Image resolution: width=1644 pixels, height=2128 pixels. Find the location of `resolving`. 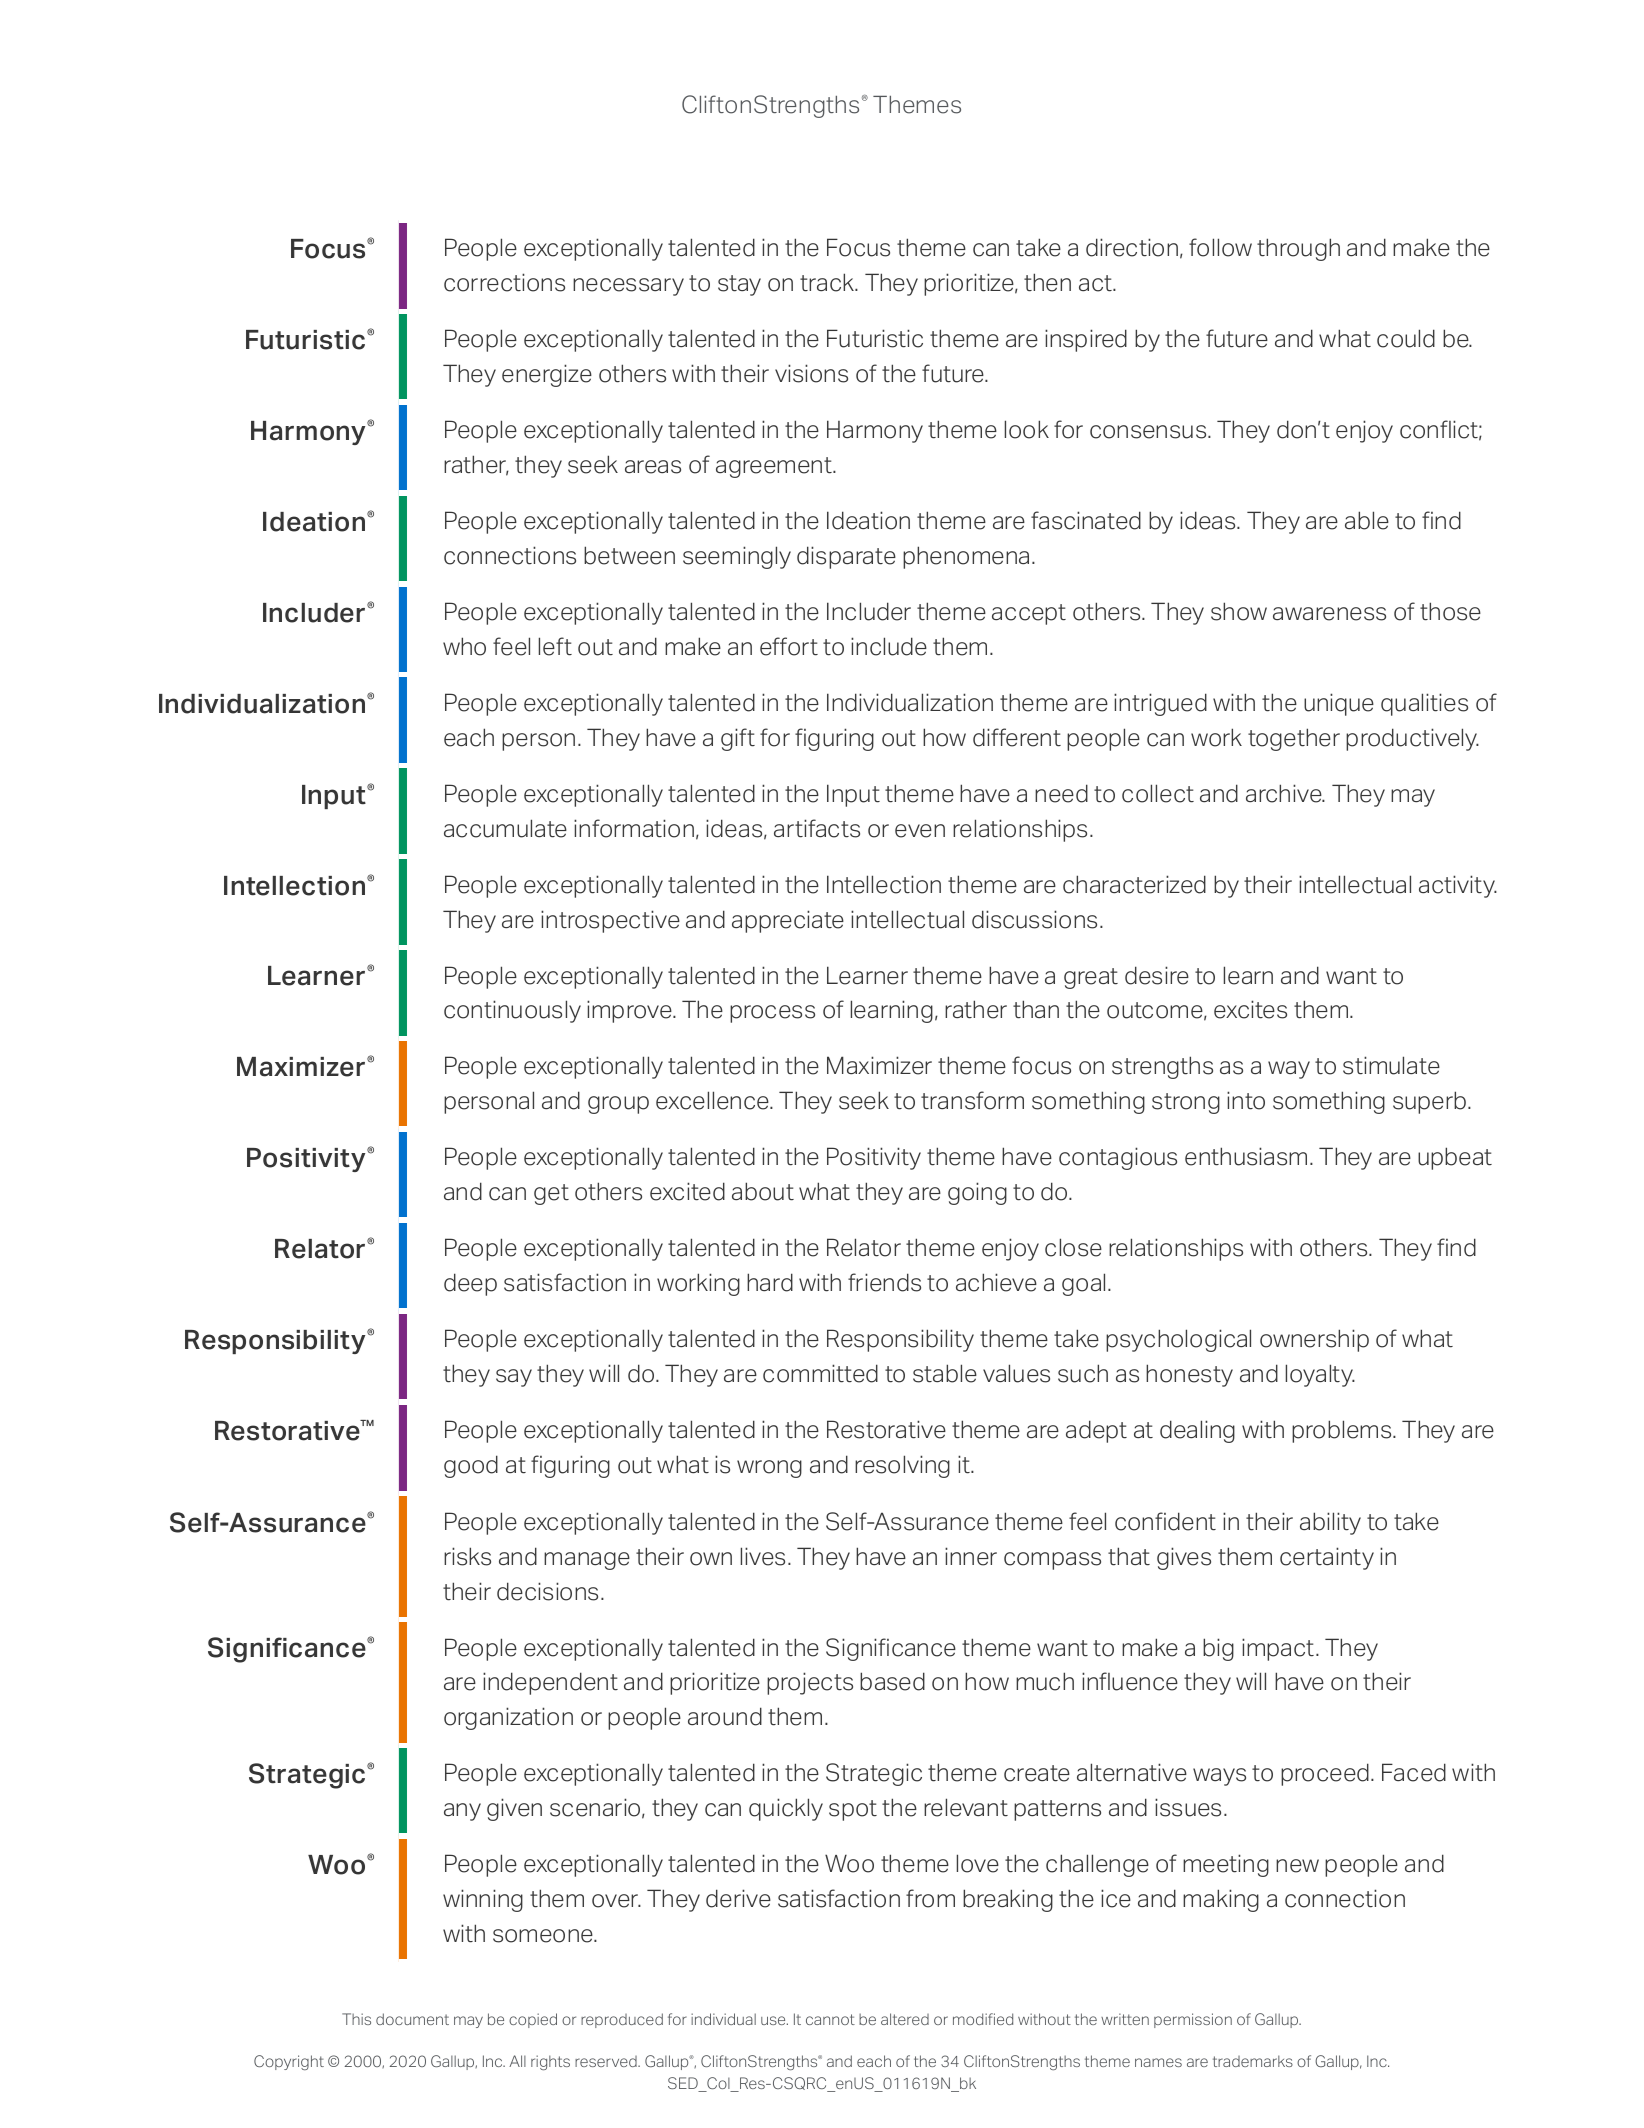

resolving is located at coordinates (902, 1466).
